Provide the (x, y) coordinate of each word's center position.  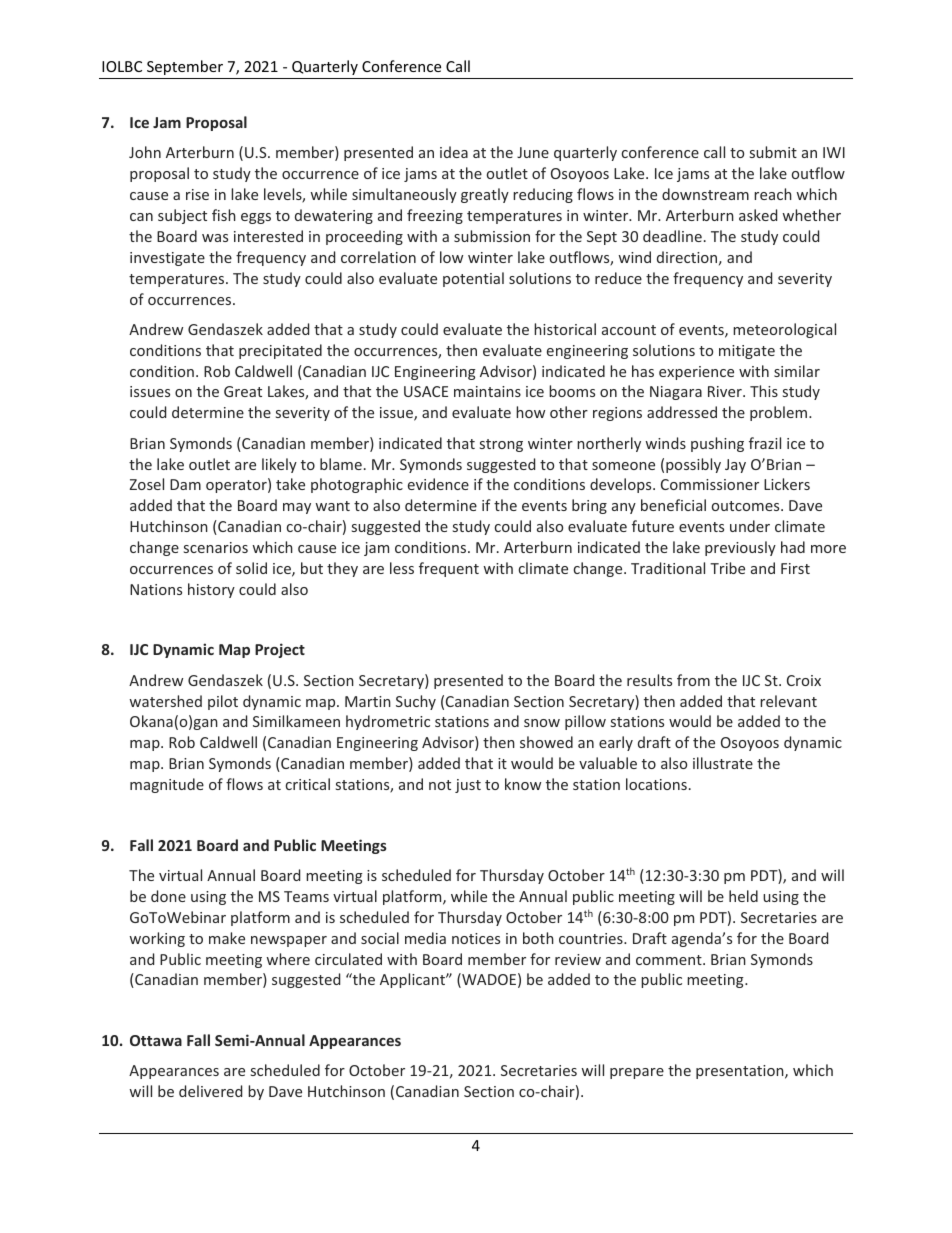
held (743, 896)
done (168, 896)
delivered (210, 1091)
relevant (788, 701)
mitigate (747, 352)
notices (476, 938)
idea (454, 152)
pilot (223, 702)
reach (773, 194)
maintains (487, 391)
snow (542, 723)
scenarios (216, 547)
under (750, 526)
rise (197, 194)
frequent (449, 569)
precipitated (280, 351)
